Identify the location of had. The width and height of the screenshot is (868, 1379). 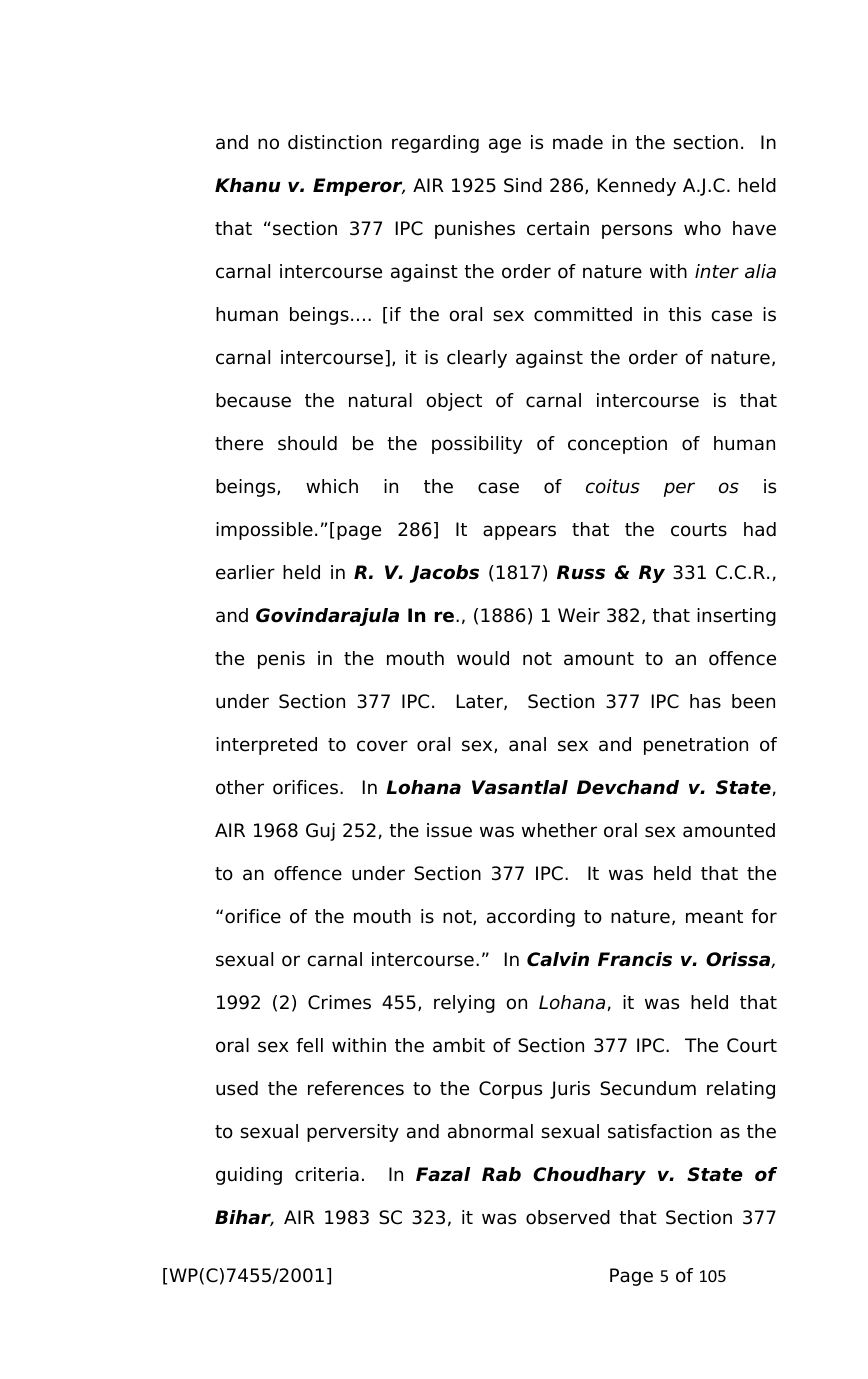
(760, 529).
